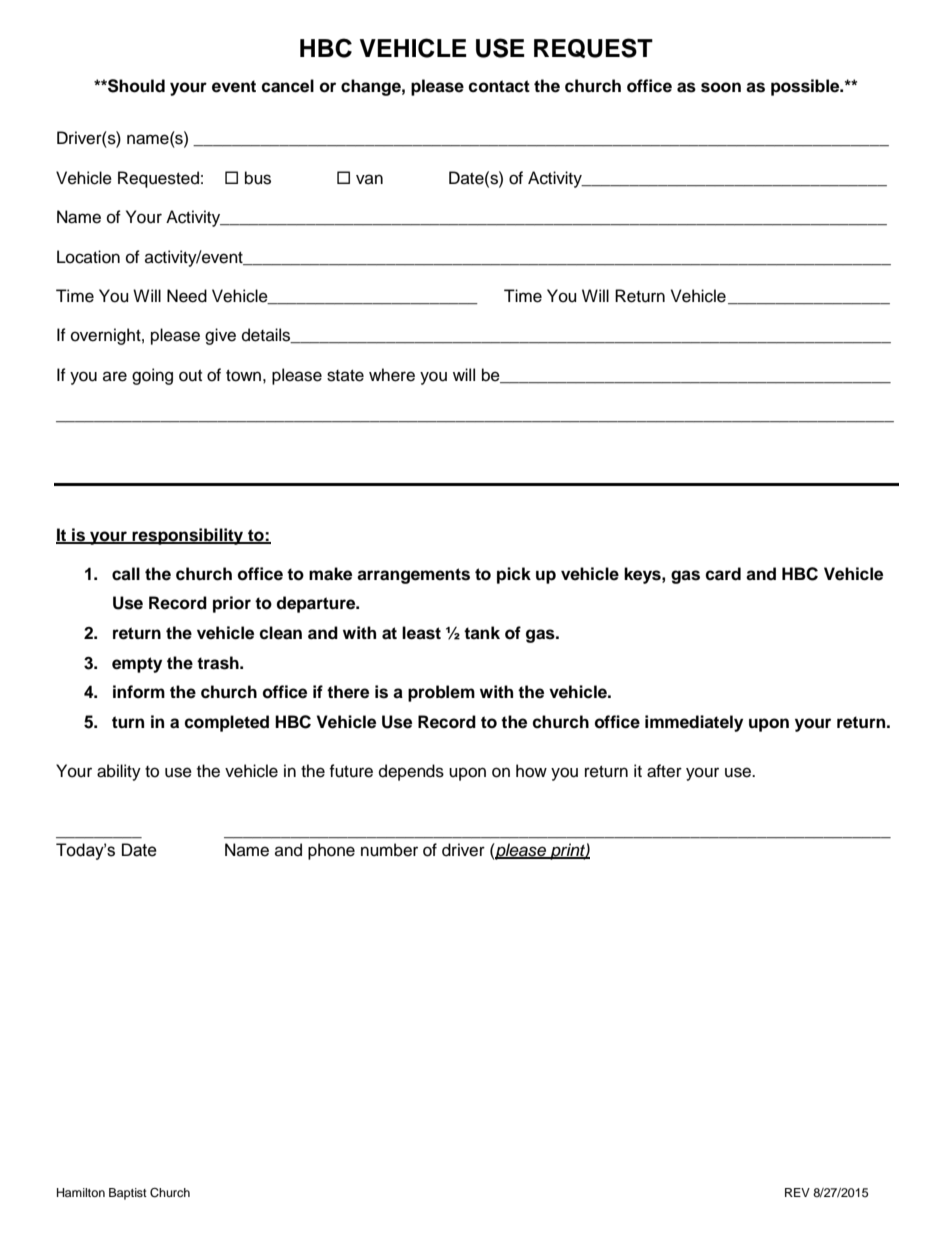  I want to click on card, so click(723, 574).
